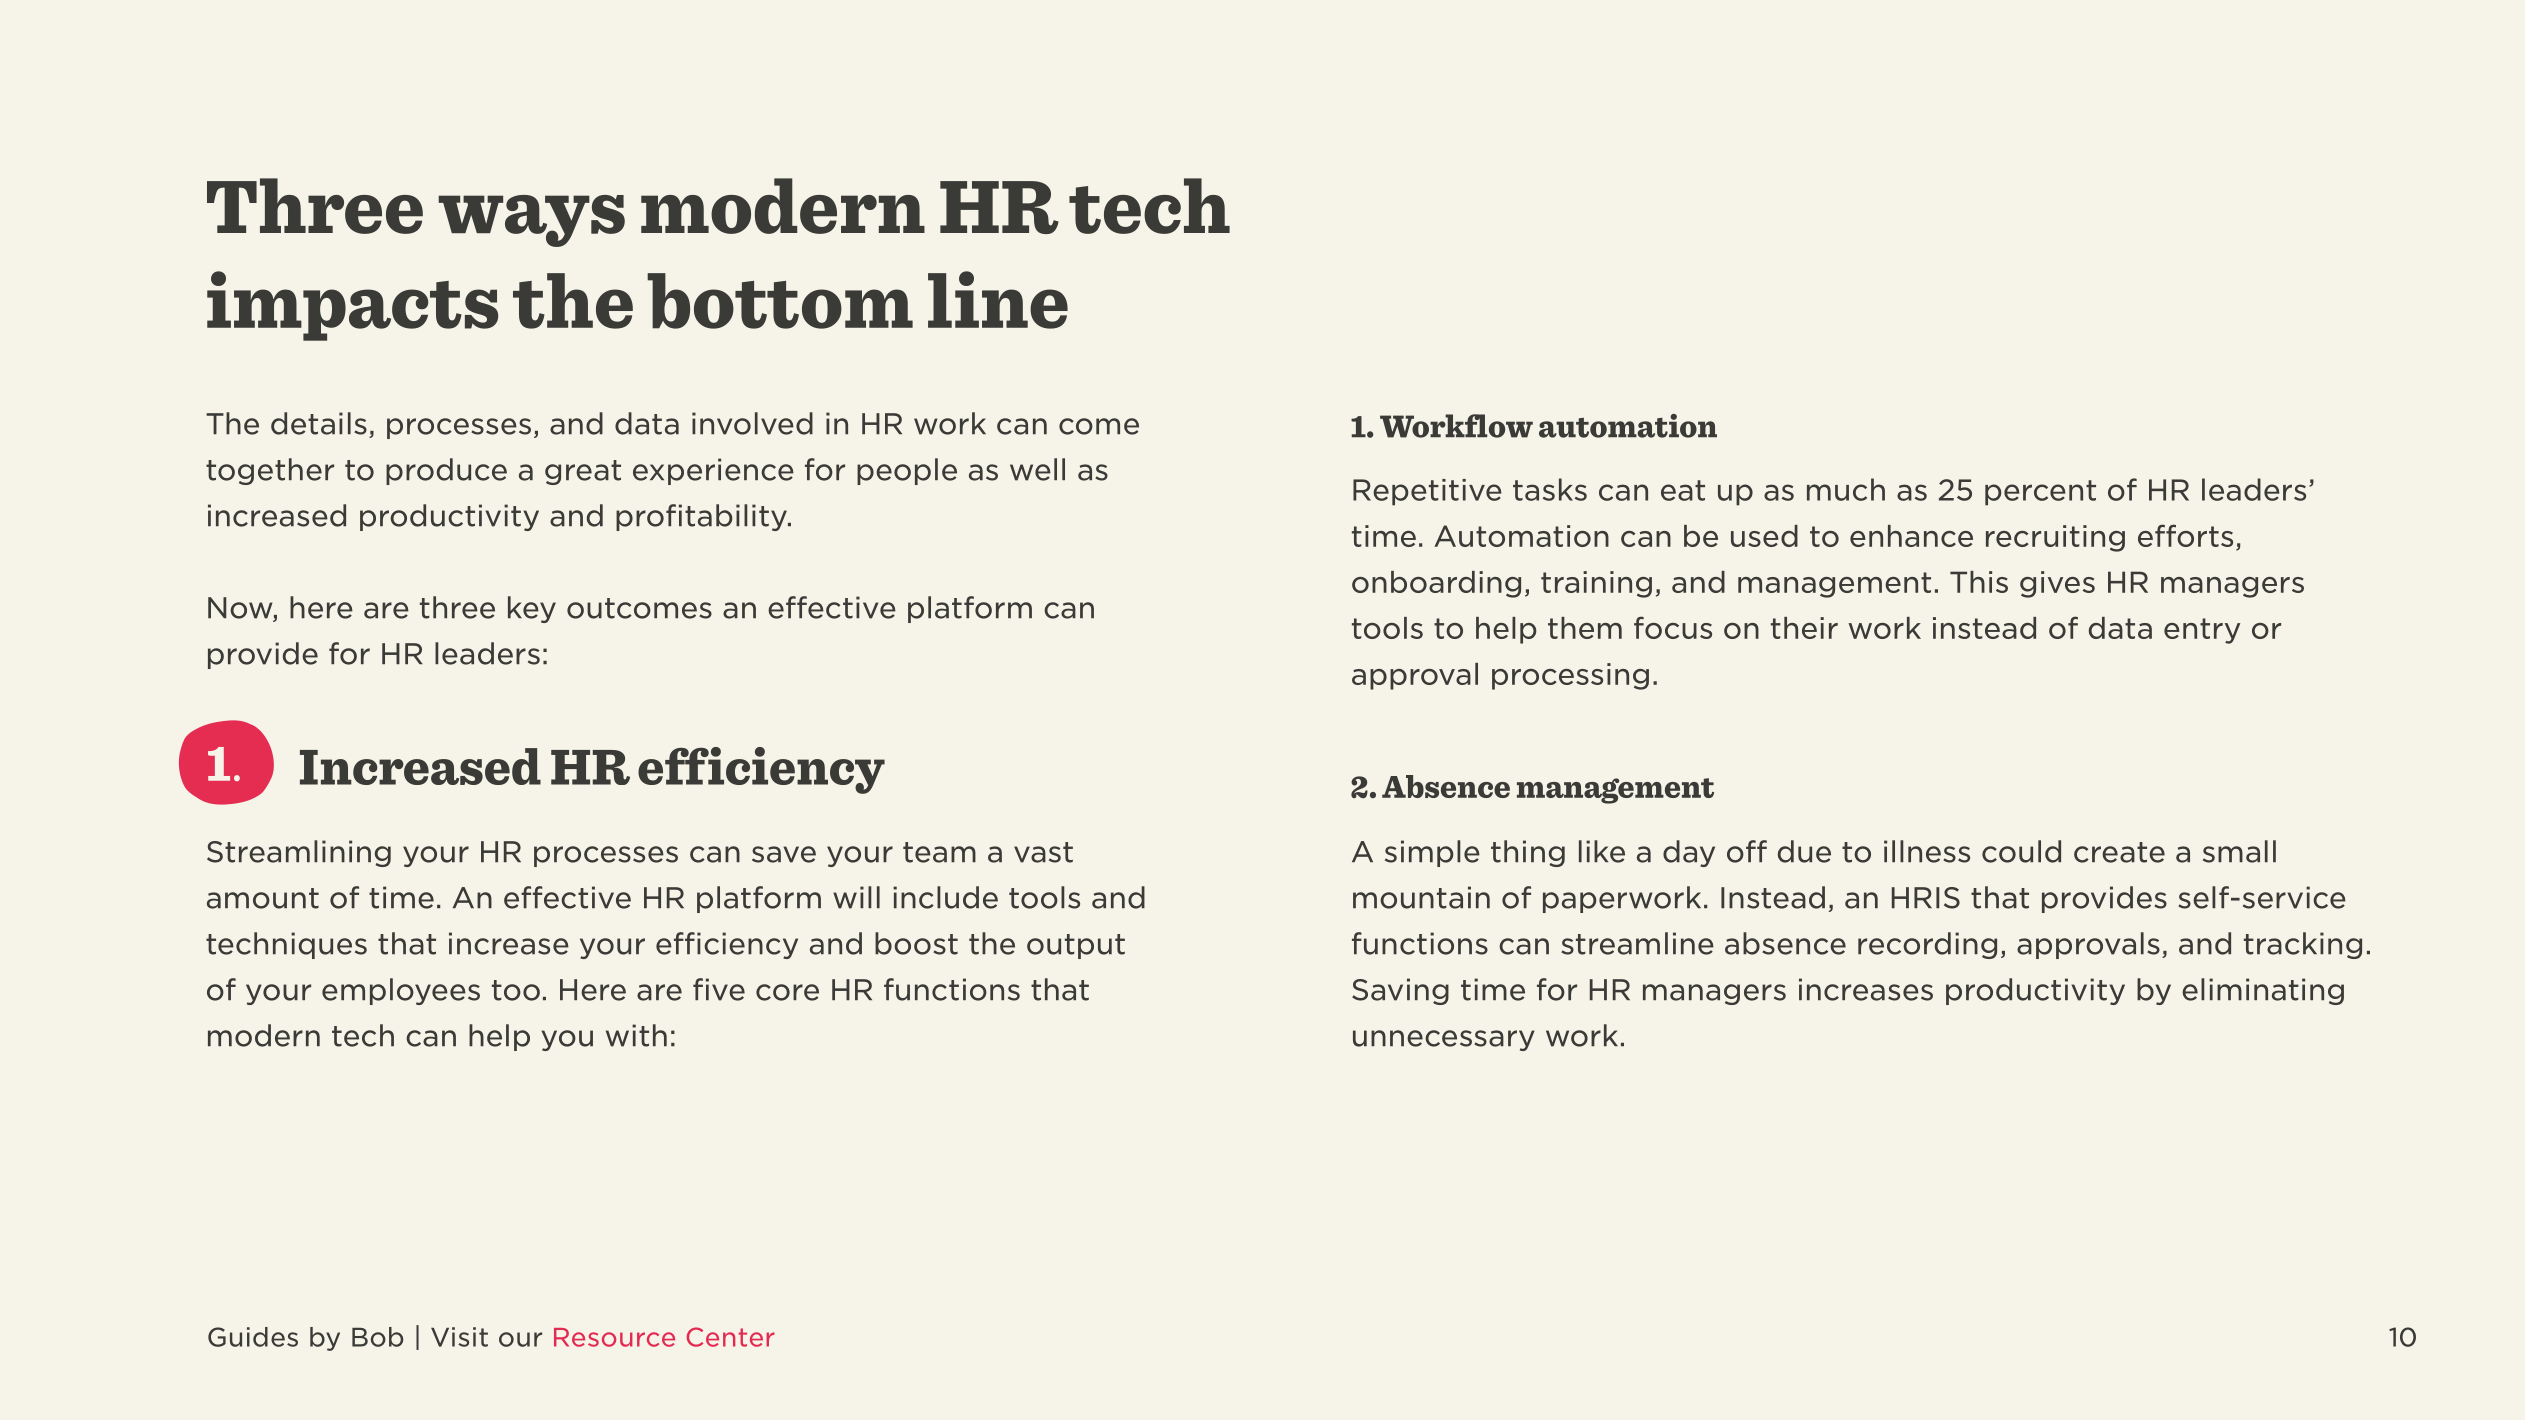 The image size is (2525, 1420). Describe the element at coordinates (1432, 853) in the image. I see `simple` at that location.
